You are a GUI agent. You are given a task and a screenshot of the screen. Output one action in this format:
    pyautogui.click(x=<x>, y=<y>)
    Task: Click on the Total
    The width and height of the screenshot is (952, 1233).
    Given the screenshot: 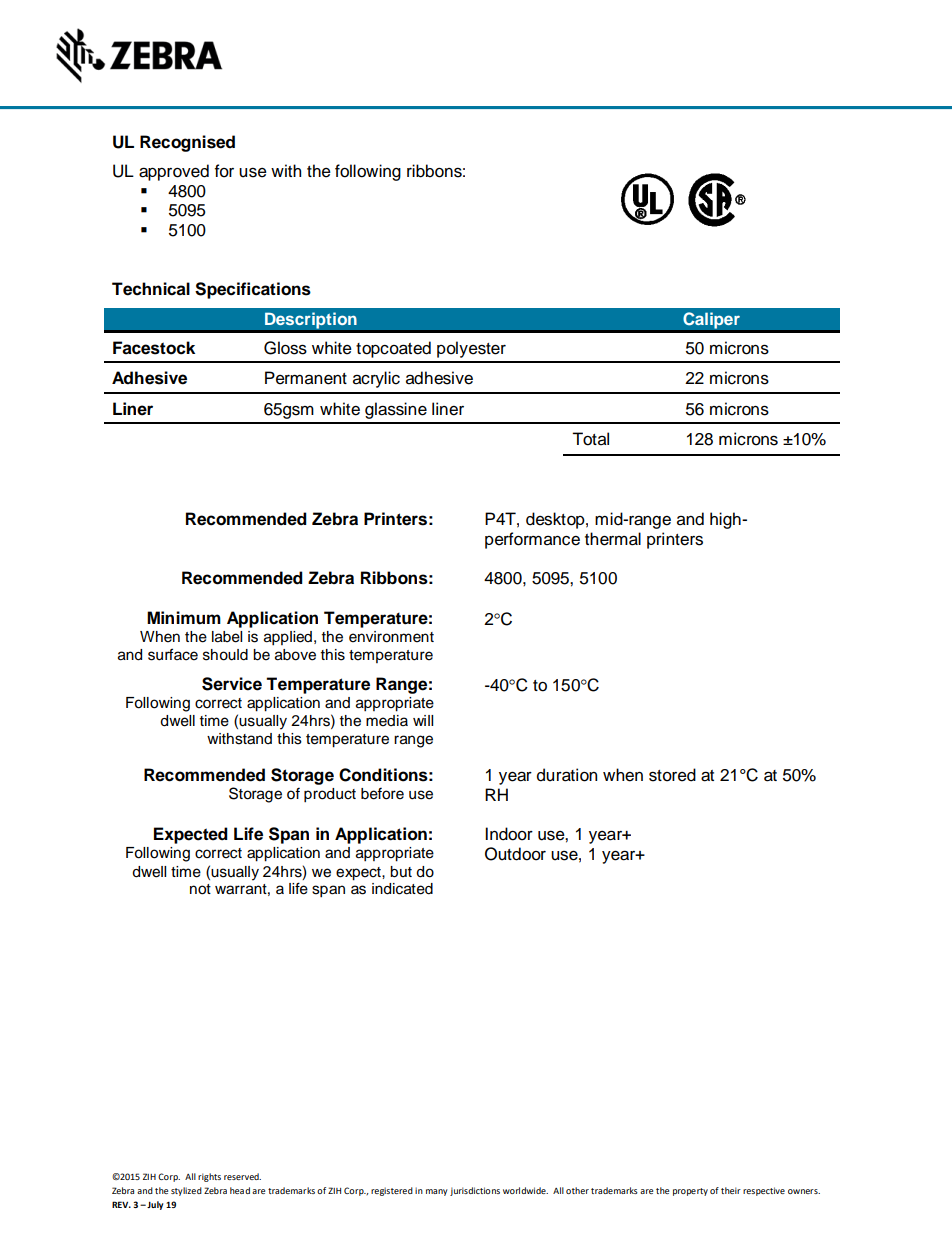 What is the action you would take?
    pyautogui.click(x=590, y=439)
